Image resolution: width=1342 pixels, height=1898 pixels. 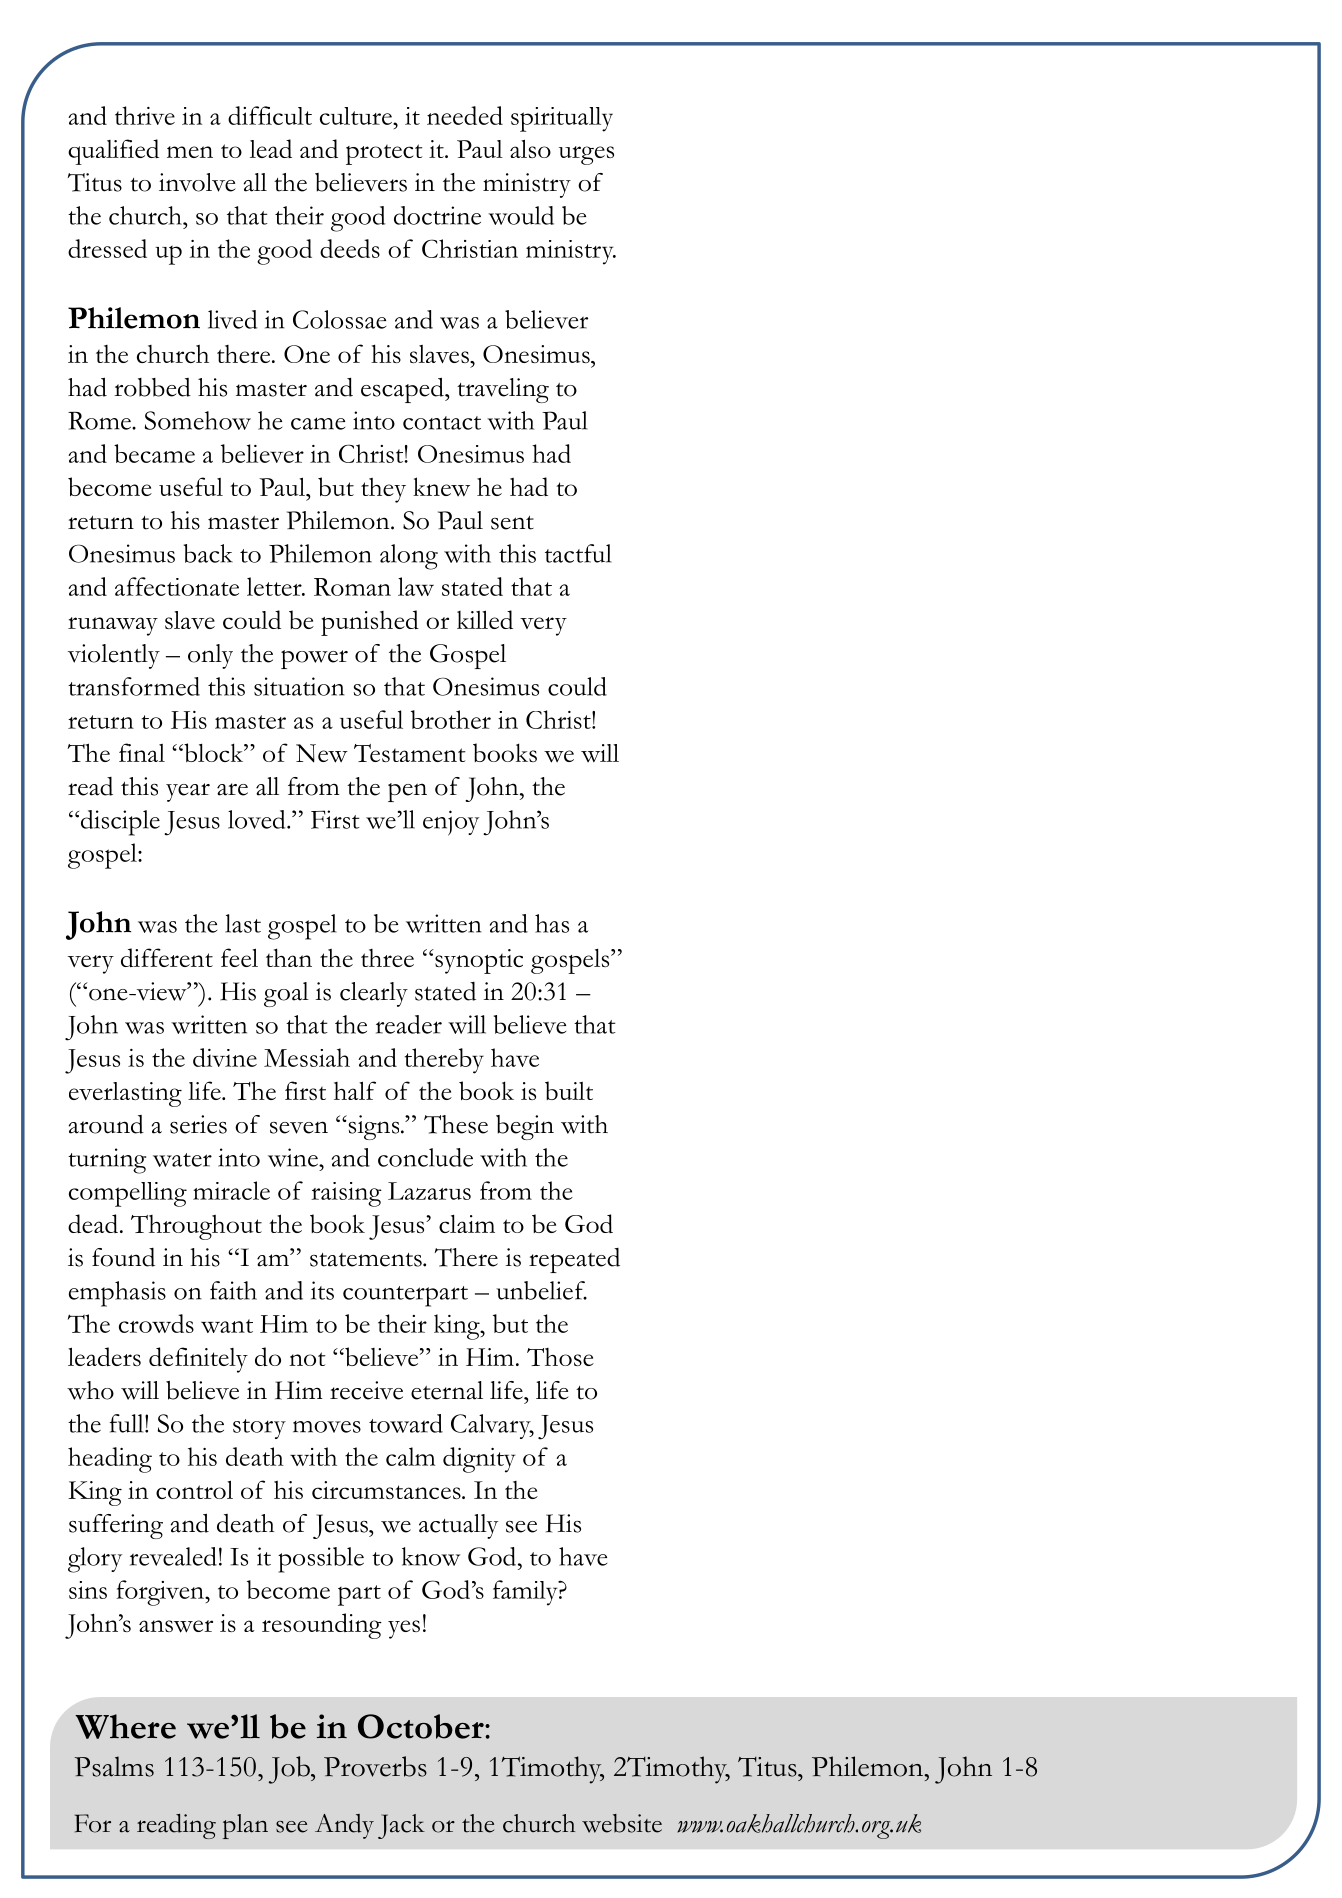 What do you see at coordinates (167, 957) in the page?
I see `different` at bounding box center [167, 957].
